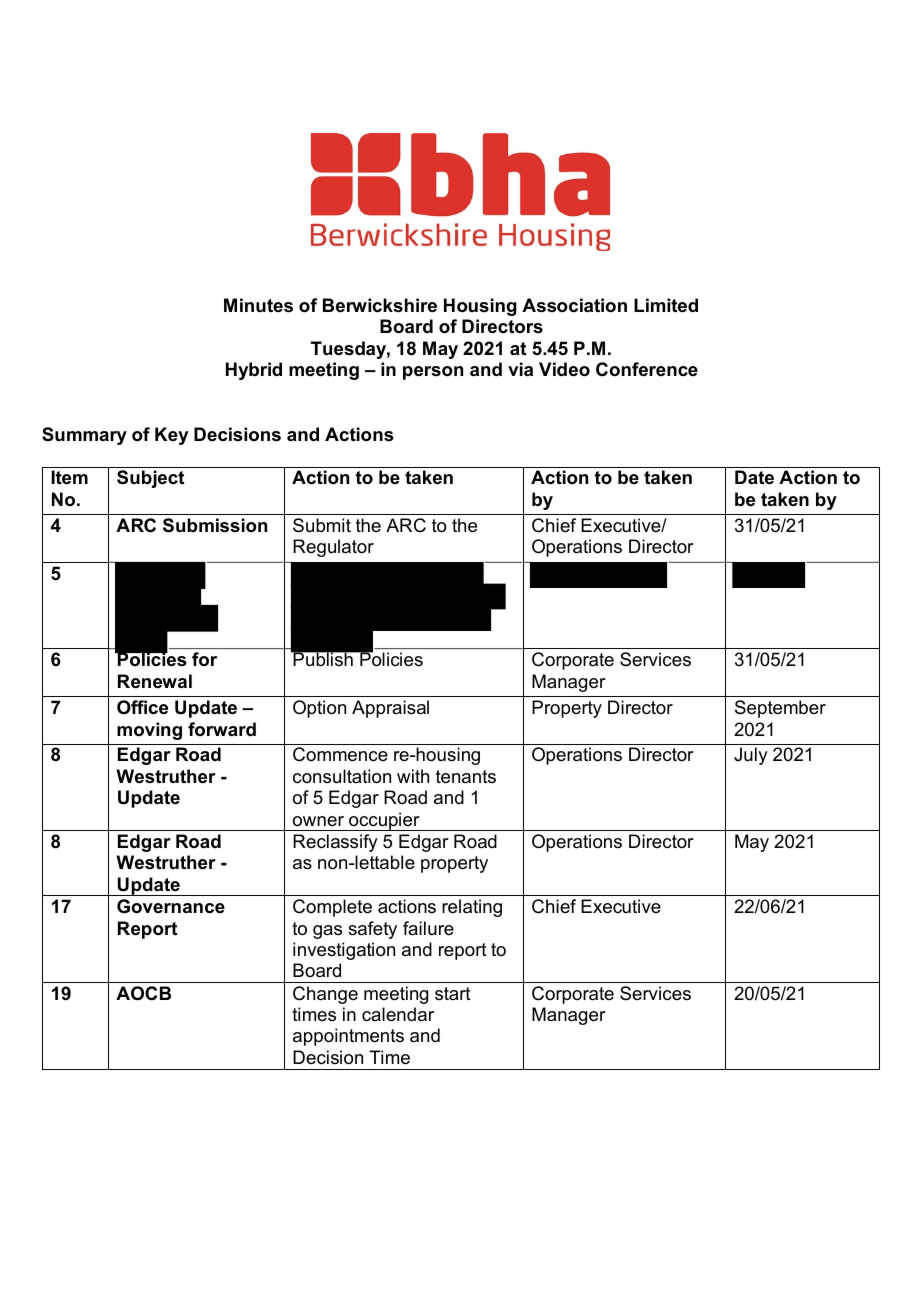 The image size is (924, 1308). Describe the element at coordinates (666, 305) in the screenshot. I see `Limited` at that location.
